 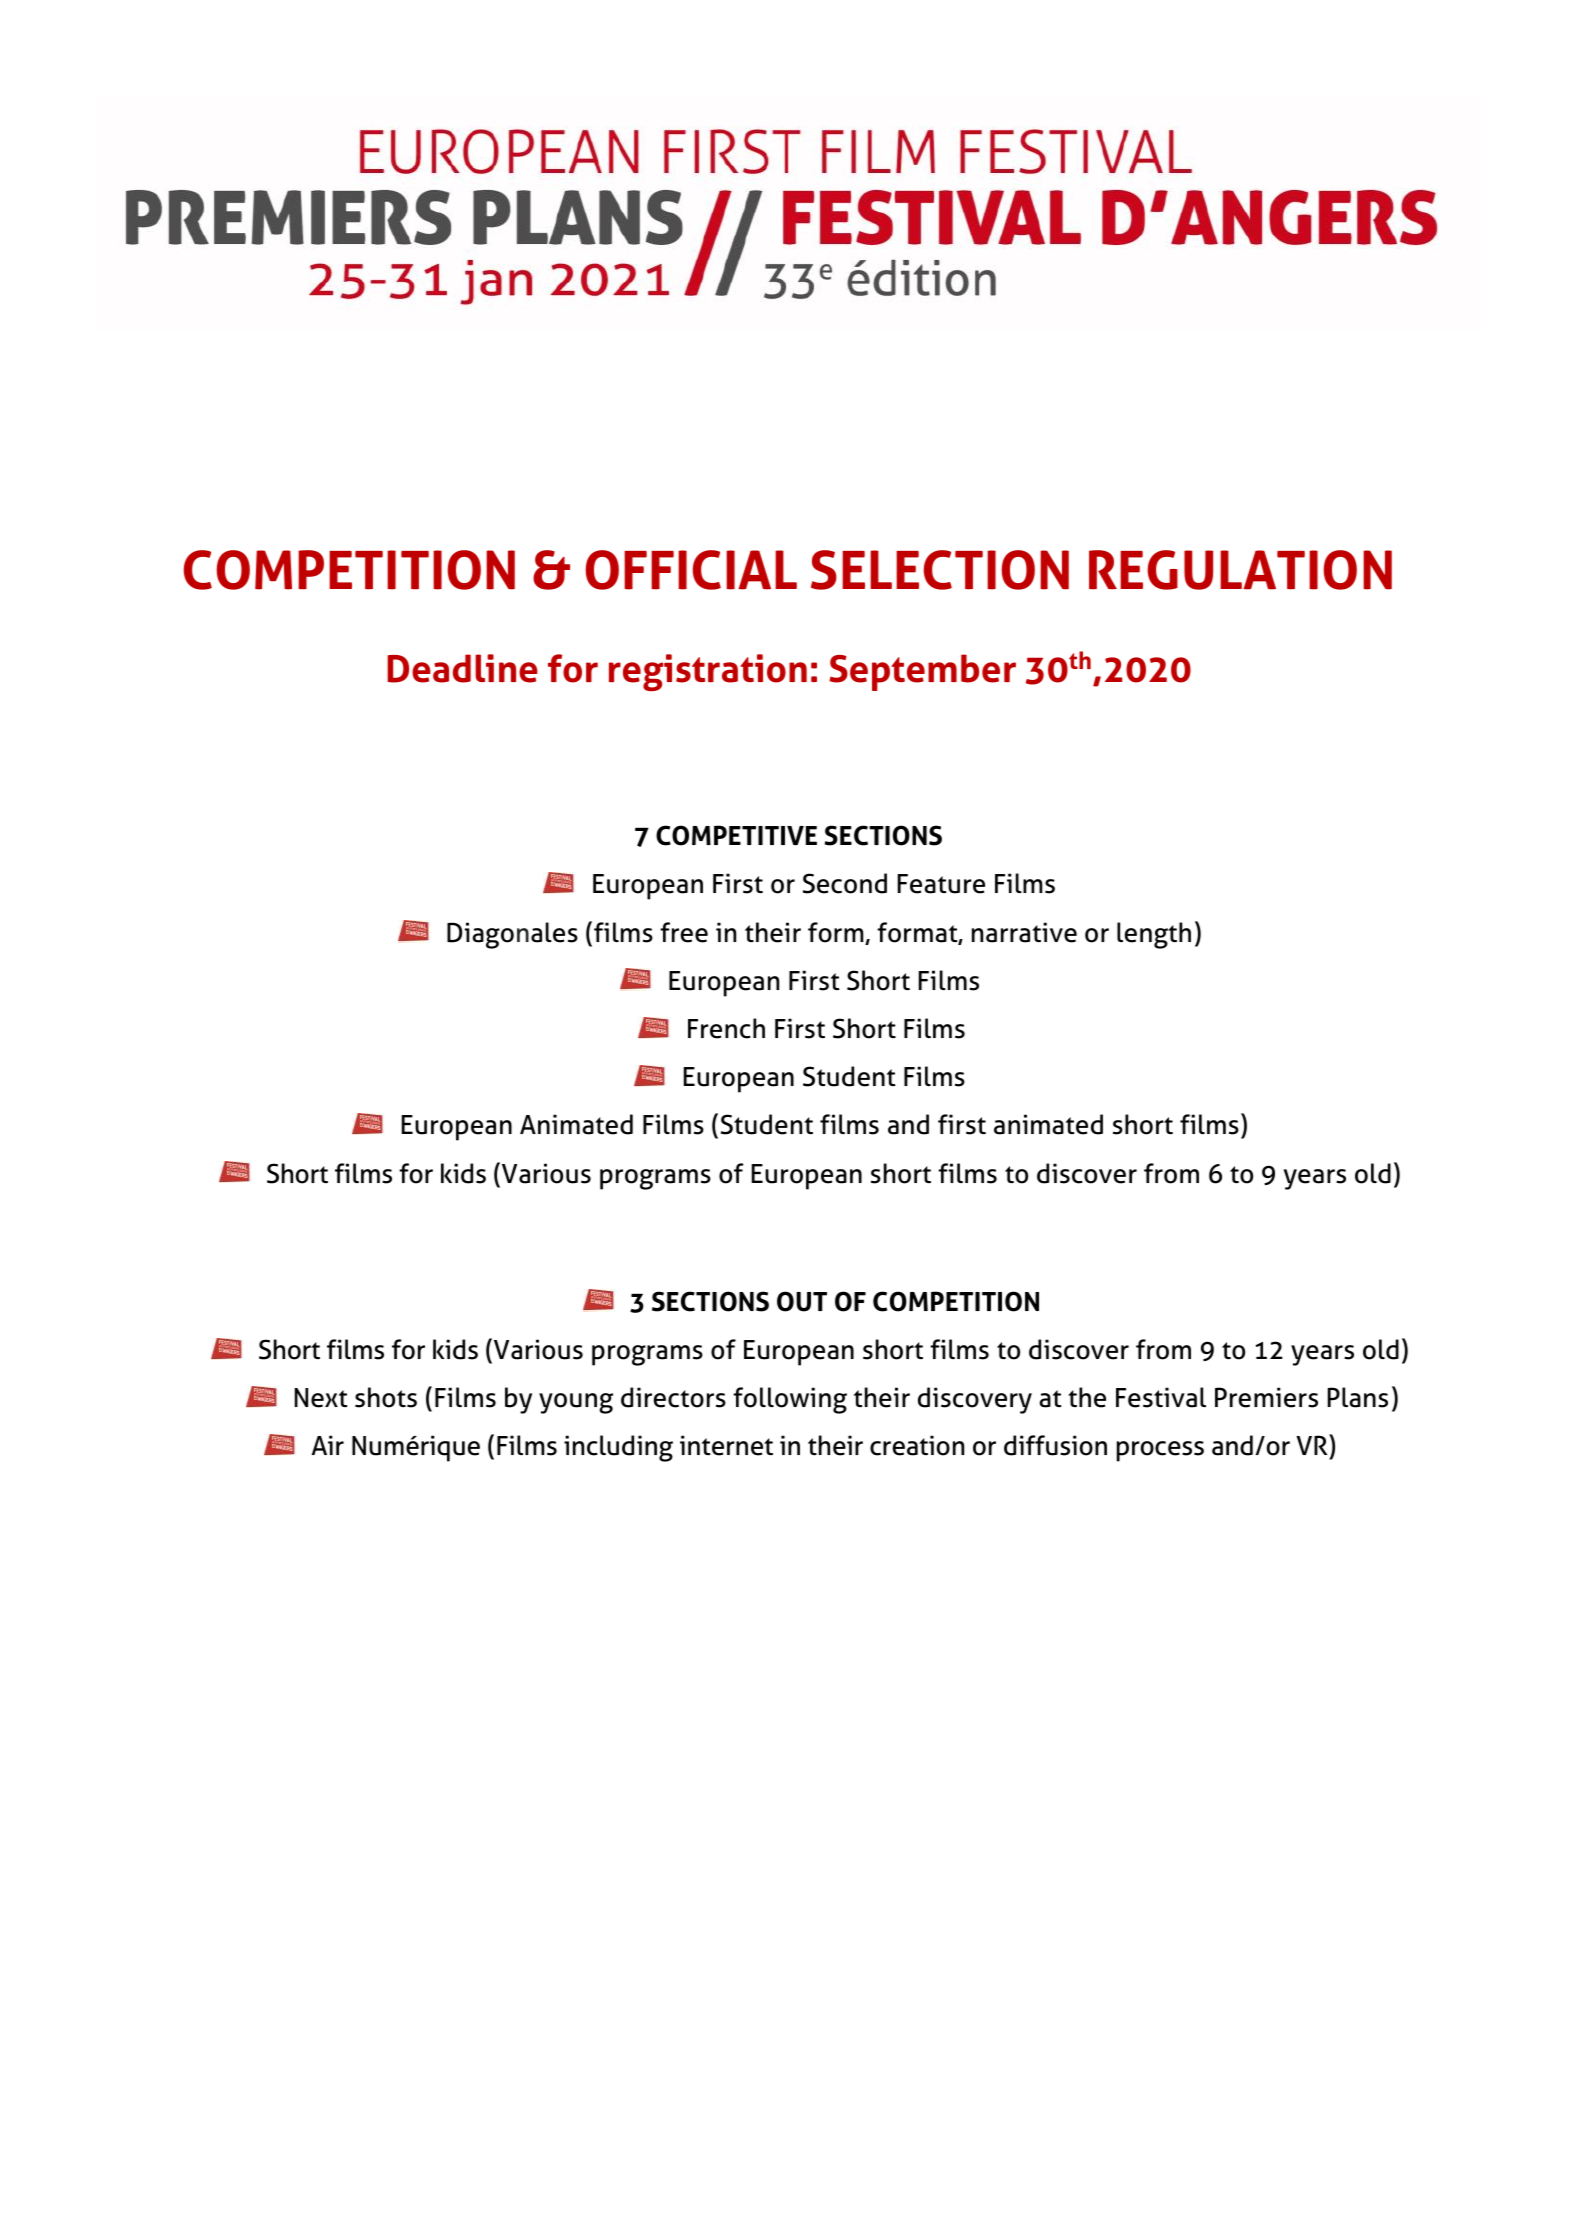 I want to click on REGULATION, so click(x=1240, y=570).
